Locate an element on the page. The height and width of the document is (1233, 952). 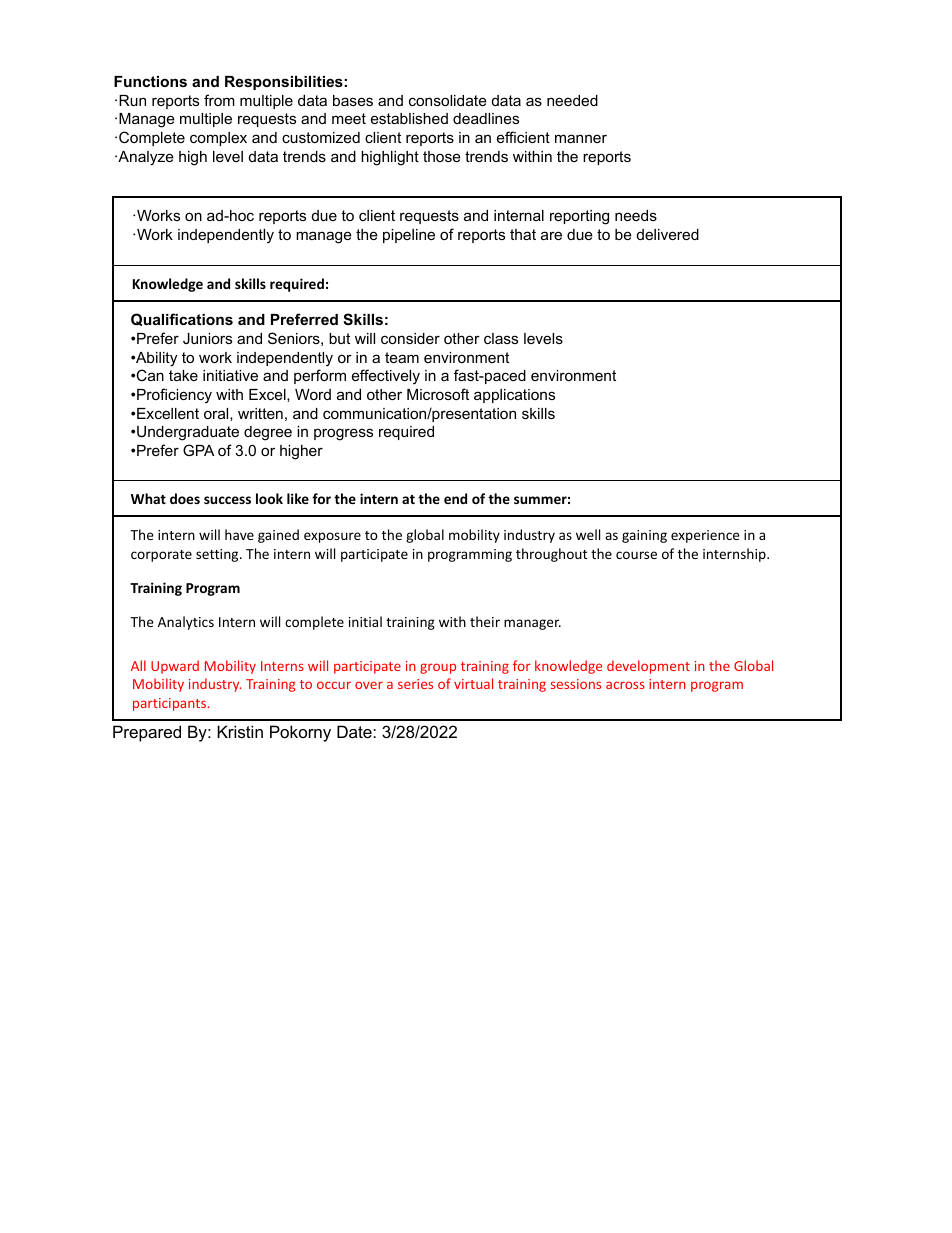
gaining is located at coordinates (644, 536).
